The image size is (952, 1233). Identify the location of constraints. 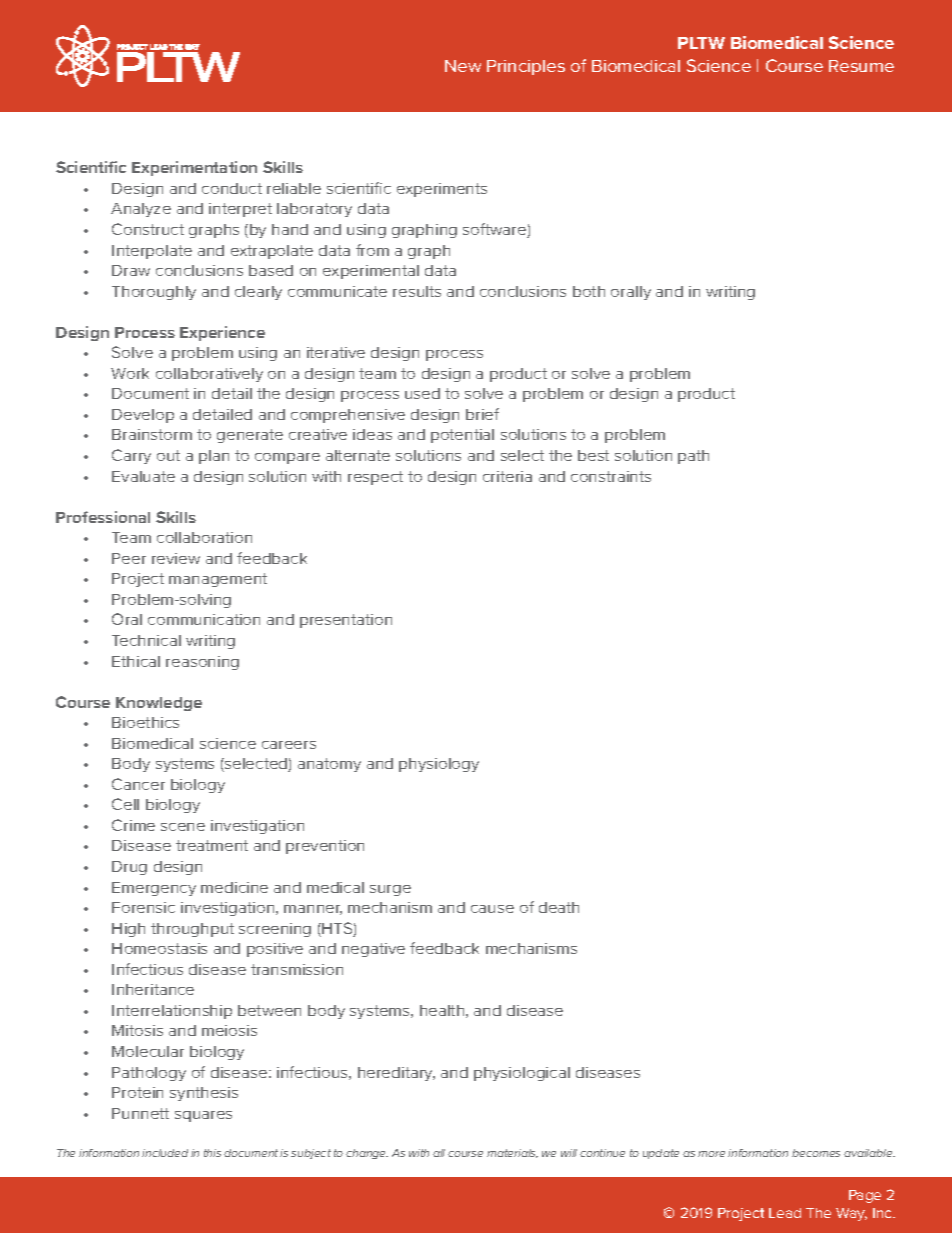
(611, 476).
